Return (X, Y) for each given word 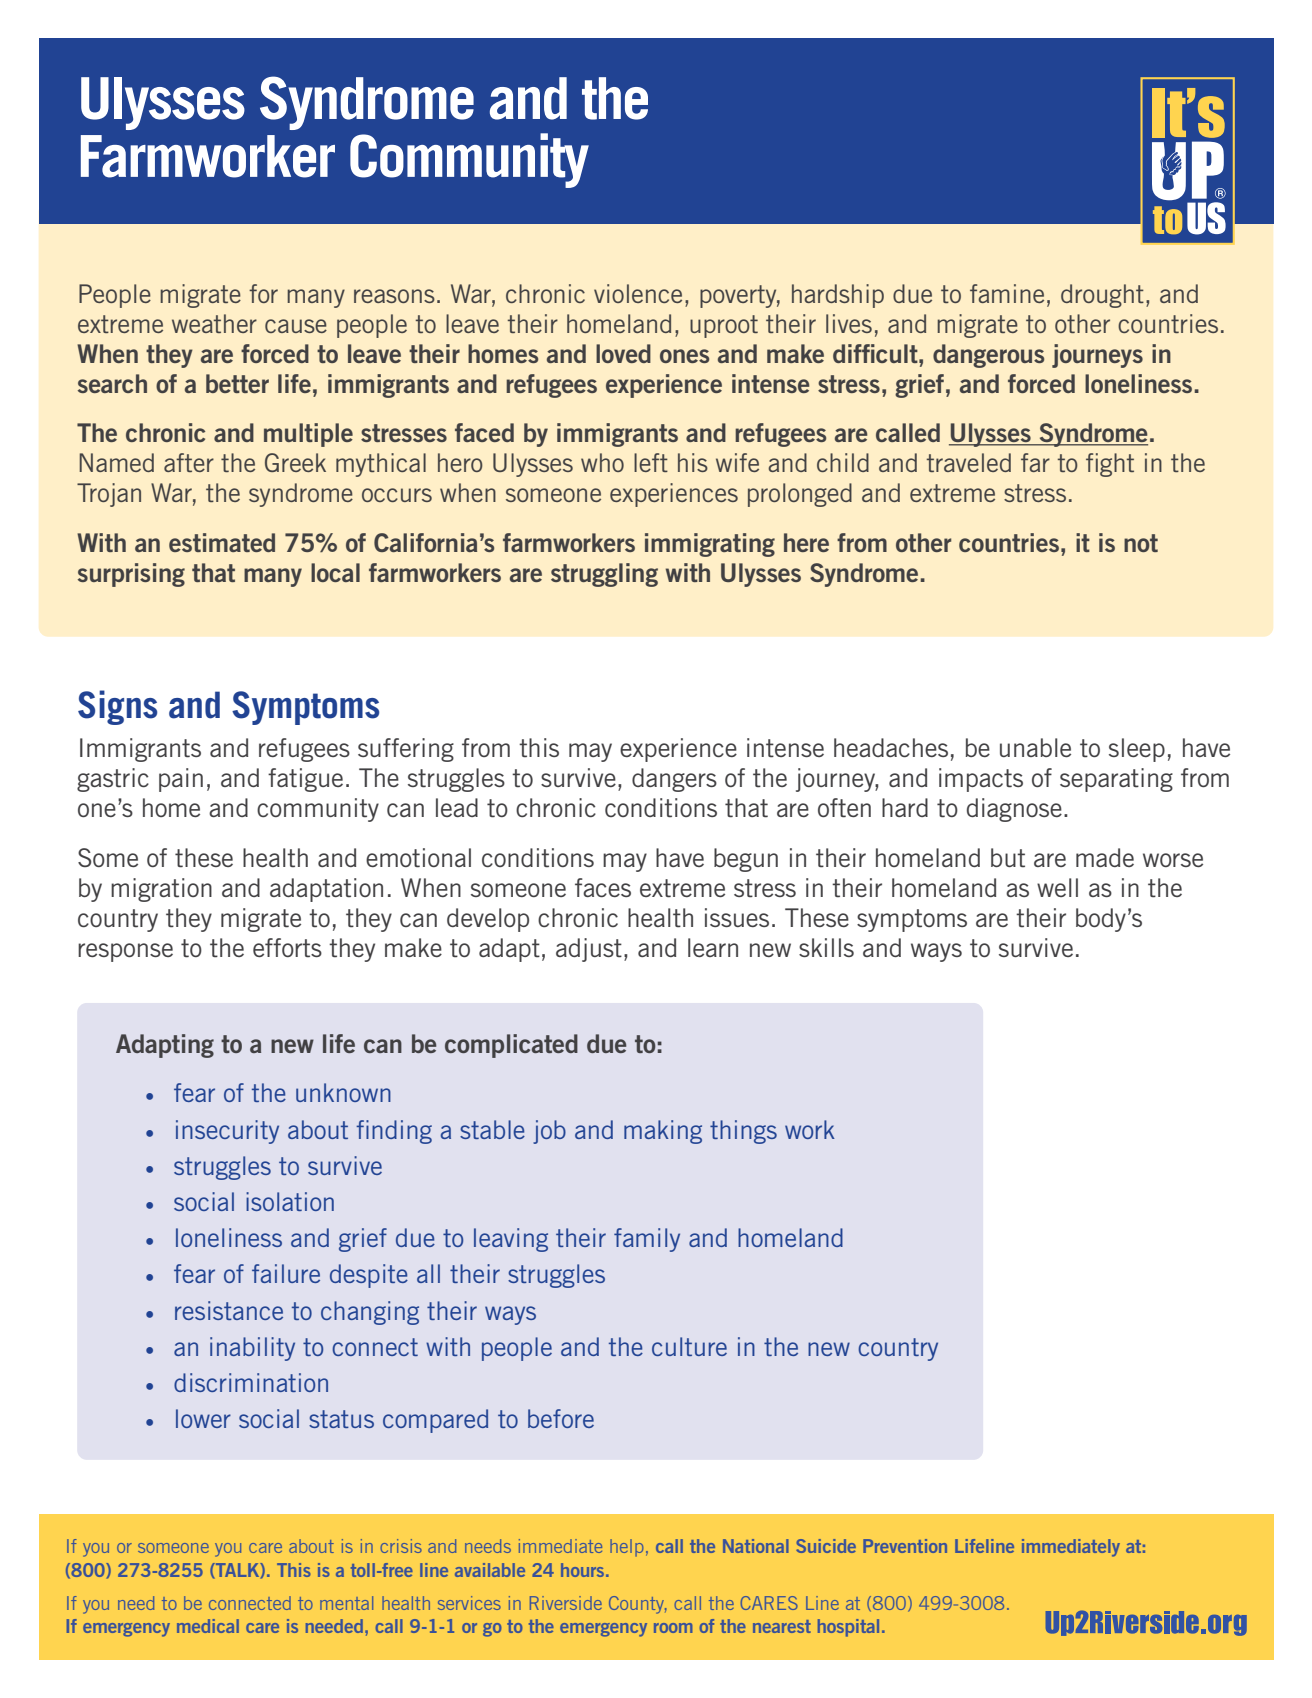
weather (214, 323)
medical (208, 1626)
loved (623, 353)
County (638, 1605)
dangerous (988, 356)
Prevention (905, 1546)
